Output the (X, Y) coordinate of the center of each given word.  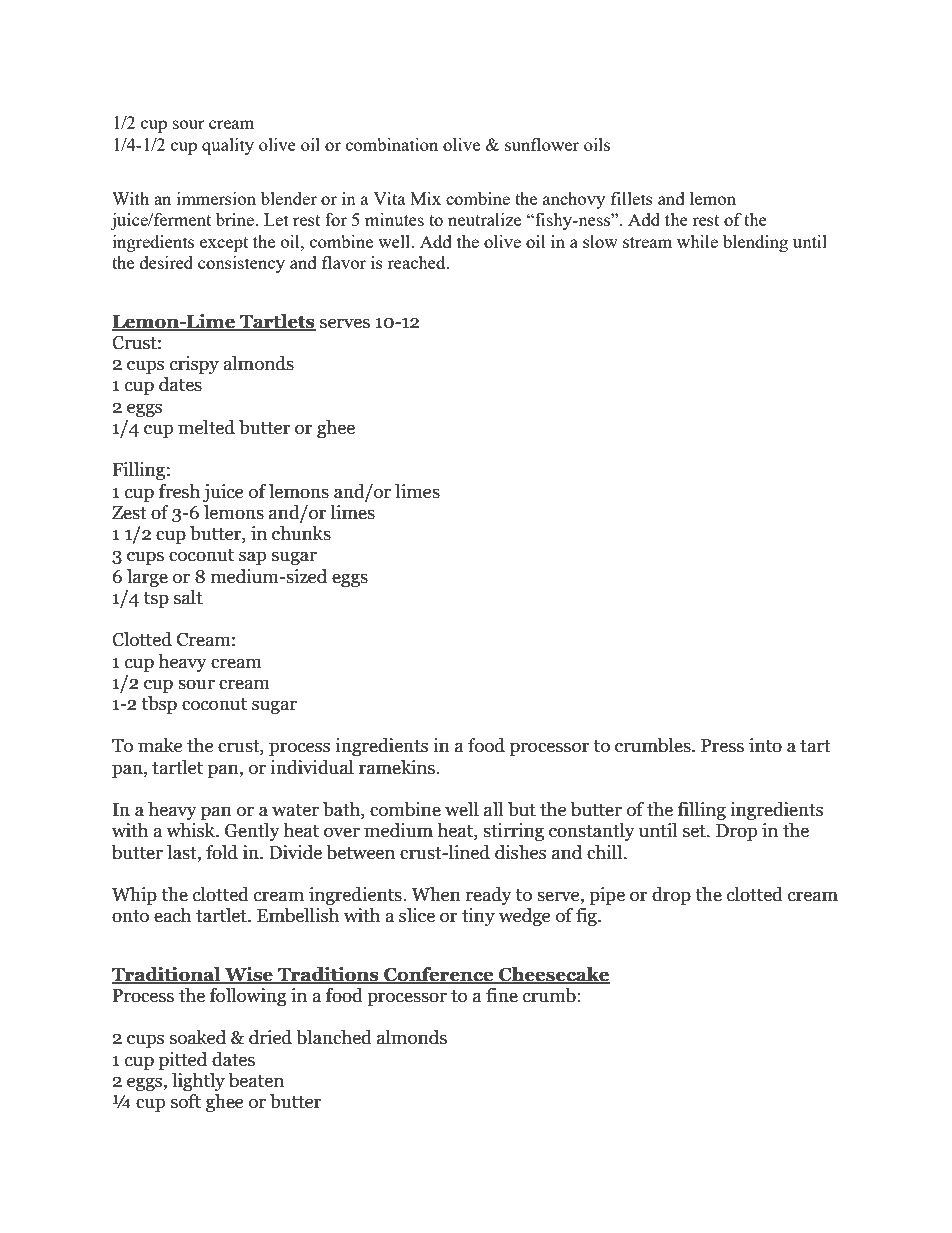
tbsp (159, 705)
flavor (344, 262)
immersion (216, 198)
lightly (198, 1082)
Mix (425, 198)
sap (252, 558)
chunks (301, 533)
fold (222, 852)
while (697, 241)
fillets (632, 198)
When (436, 894)
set (695, 831)
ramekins (398, 767)
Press (722, 746)
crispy (194, 365)
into (765, 745)
